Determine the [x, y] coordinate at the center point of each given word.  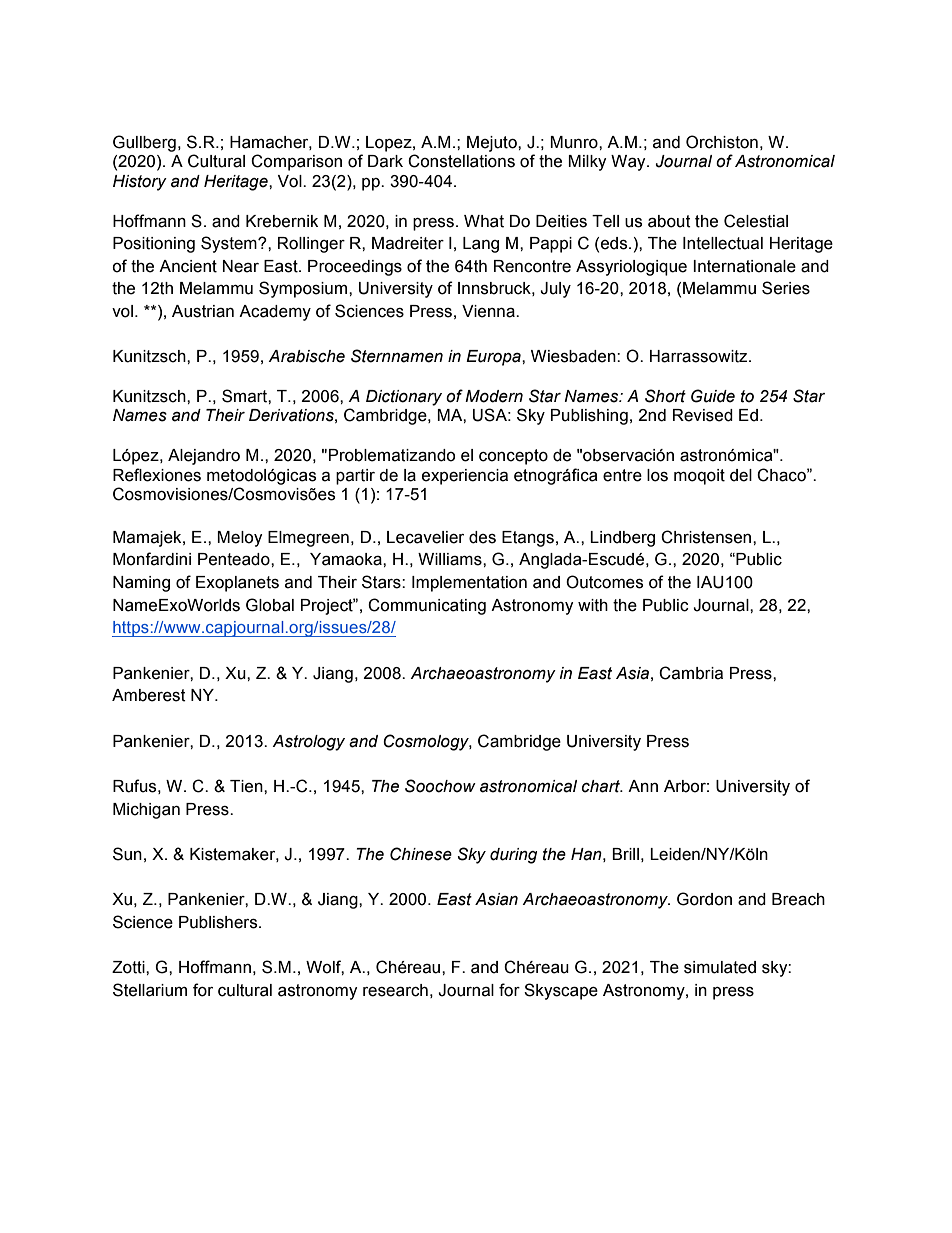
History [140, 183]
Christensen [707, 537]
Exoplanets [237, 584]
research [395, 990]
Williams [451, 559]
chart [602, 786]
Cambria [691, 673]
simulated [720, 967]
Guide [713, 396]
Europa [494, 358]
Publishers [219, 922]
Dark [385, 161]
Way [629, 163]
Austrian [203, 311]
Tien [247, 786]
